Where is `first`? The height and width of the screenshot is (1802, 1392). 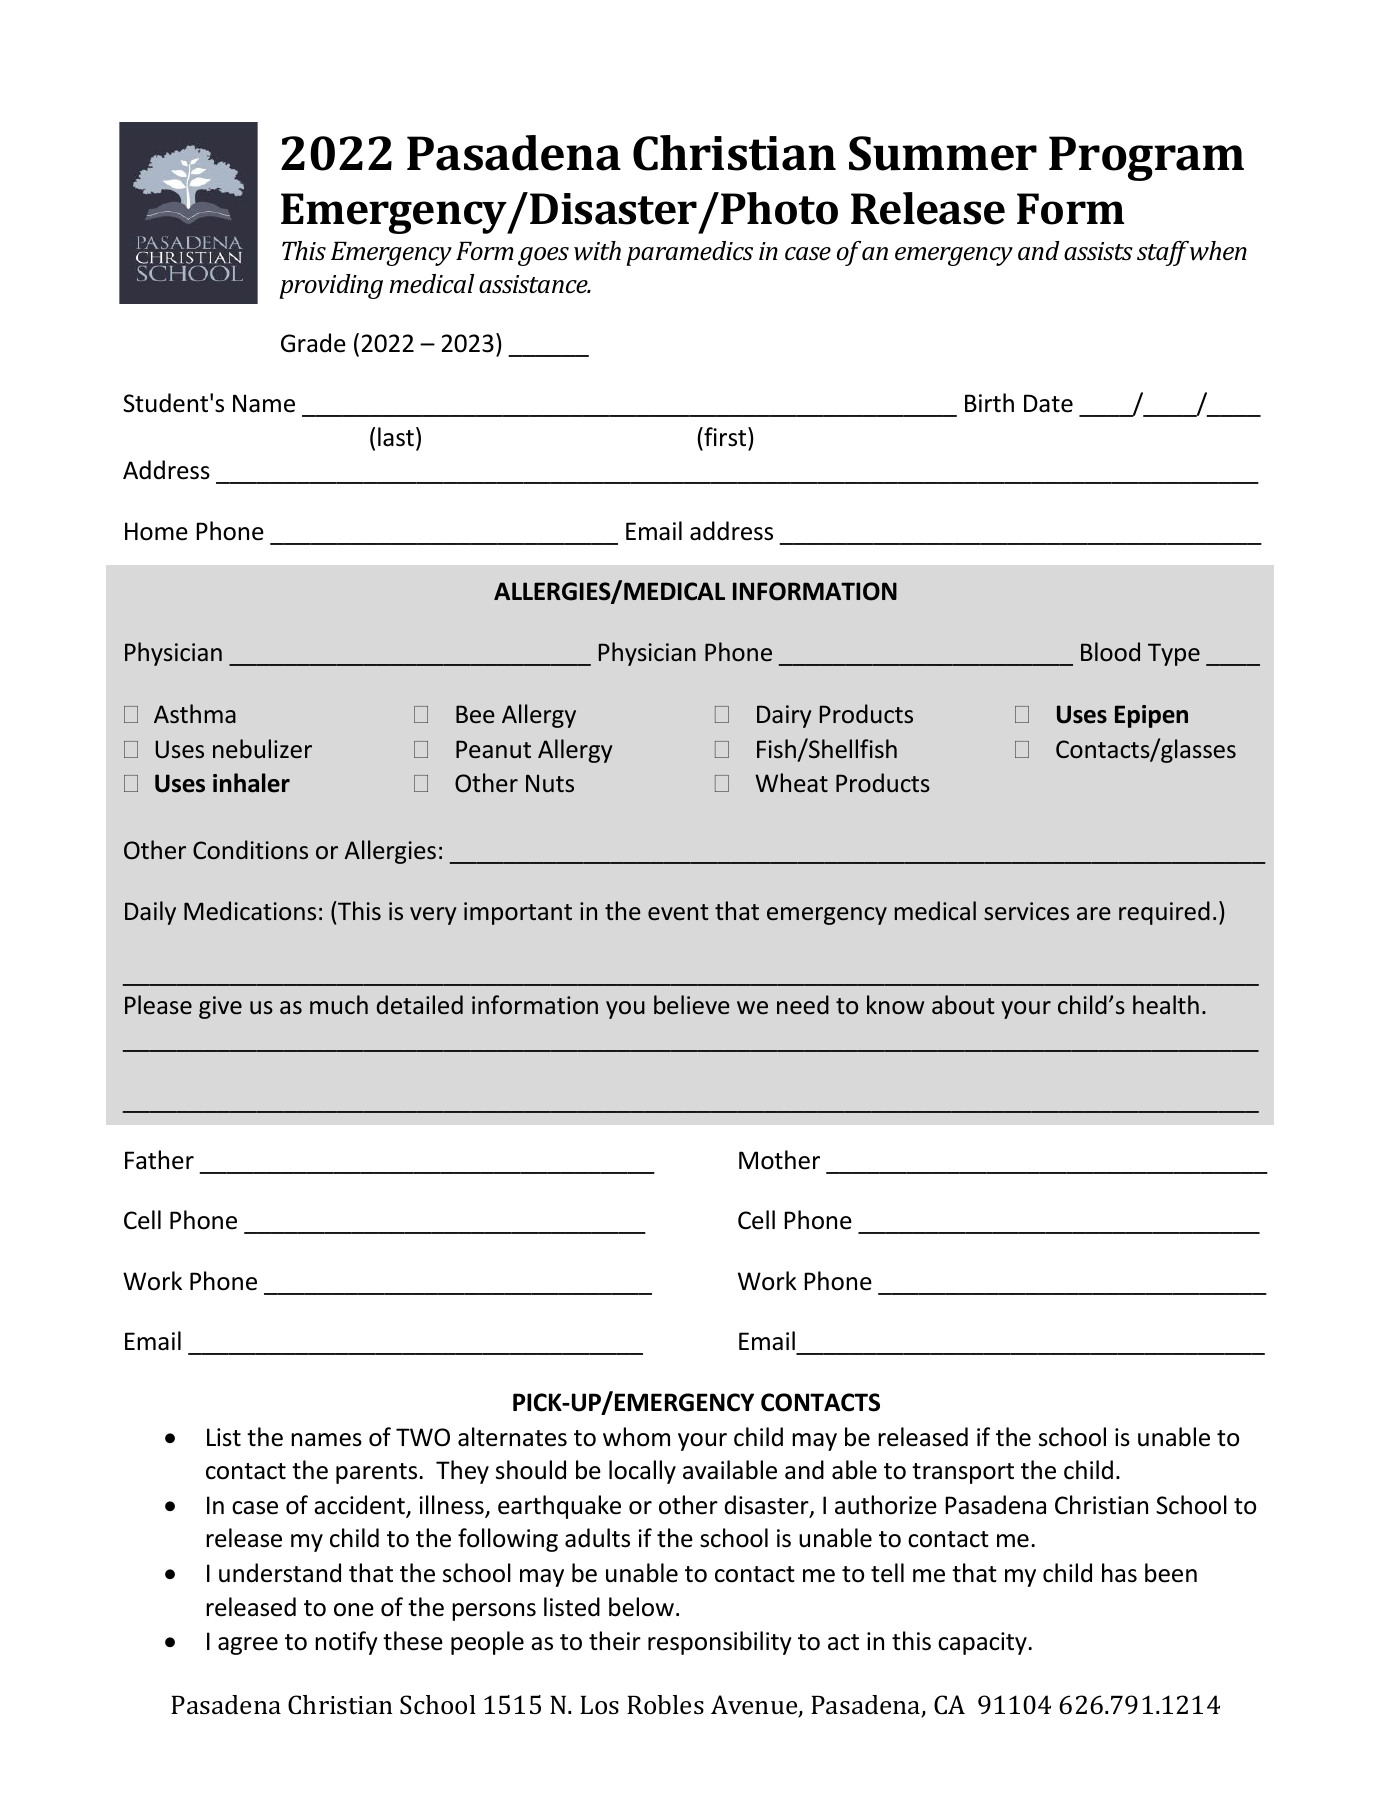 first is located at coordinates (725, 437).
